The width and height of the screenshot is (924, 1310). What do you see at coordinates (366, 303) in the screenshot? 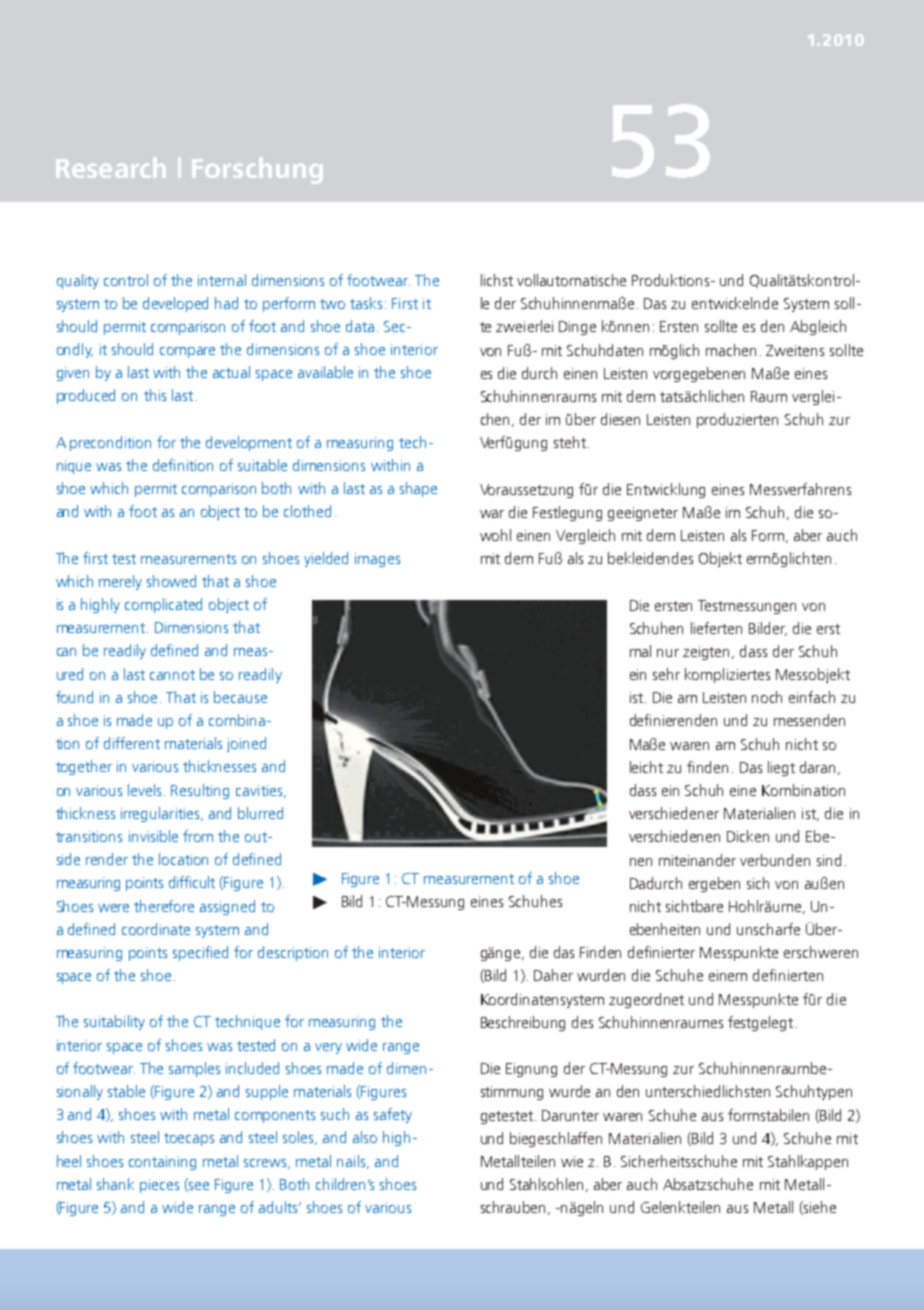
I see `tasks` at bounding box center [366, 303].
